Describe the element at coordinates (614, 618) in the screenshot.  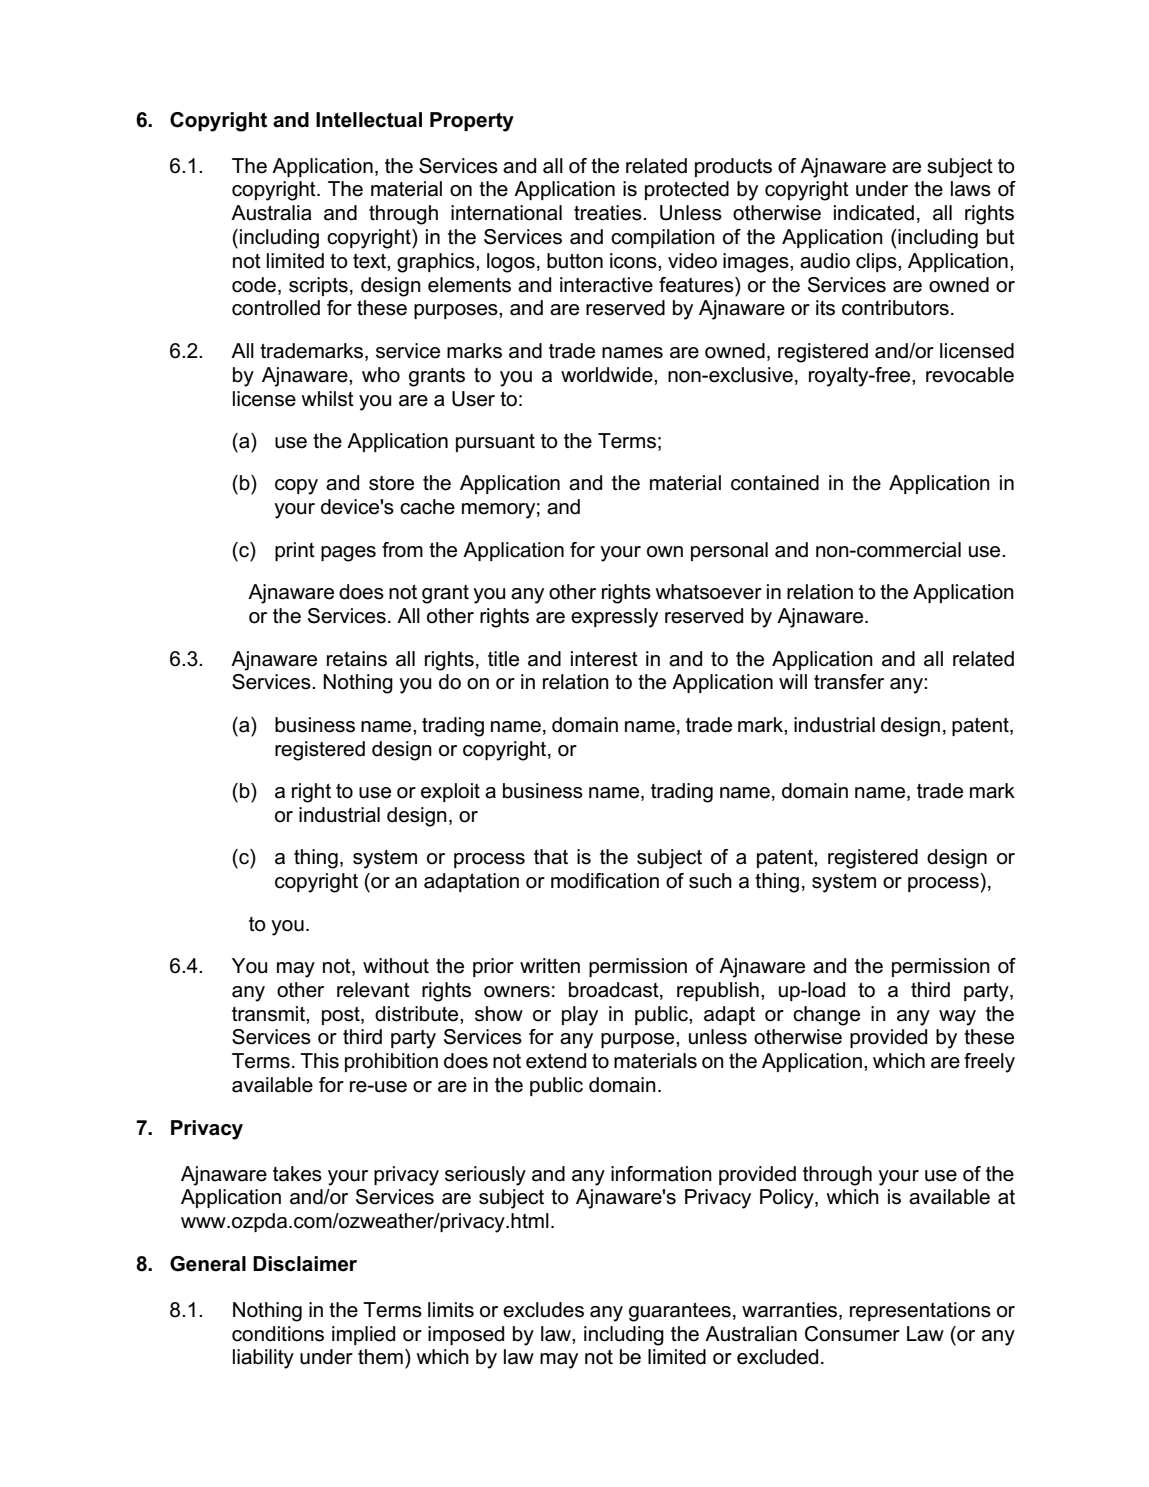
I see `expressly` at that location.
